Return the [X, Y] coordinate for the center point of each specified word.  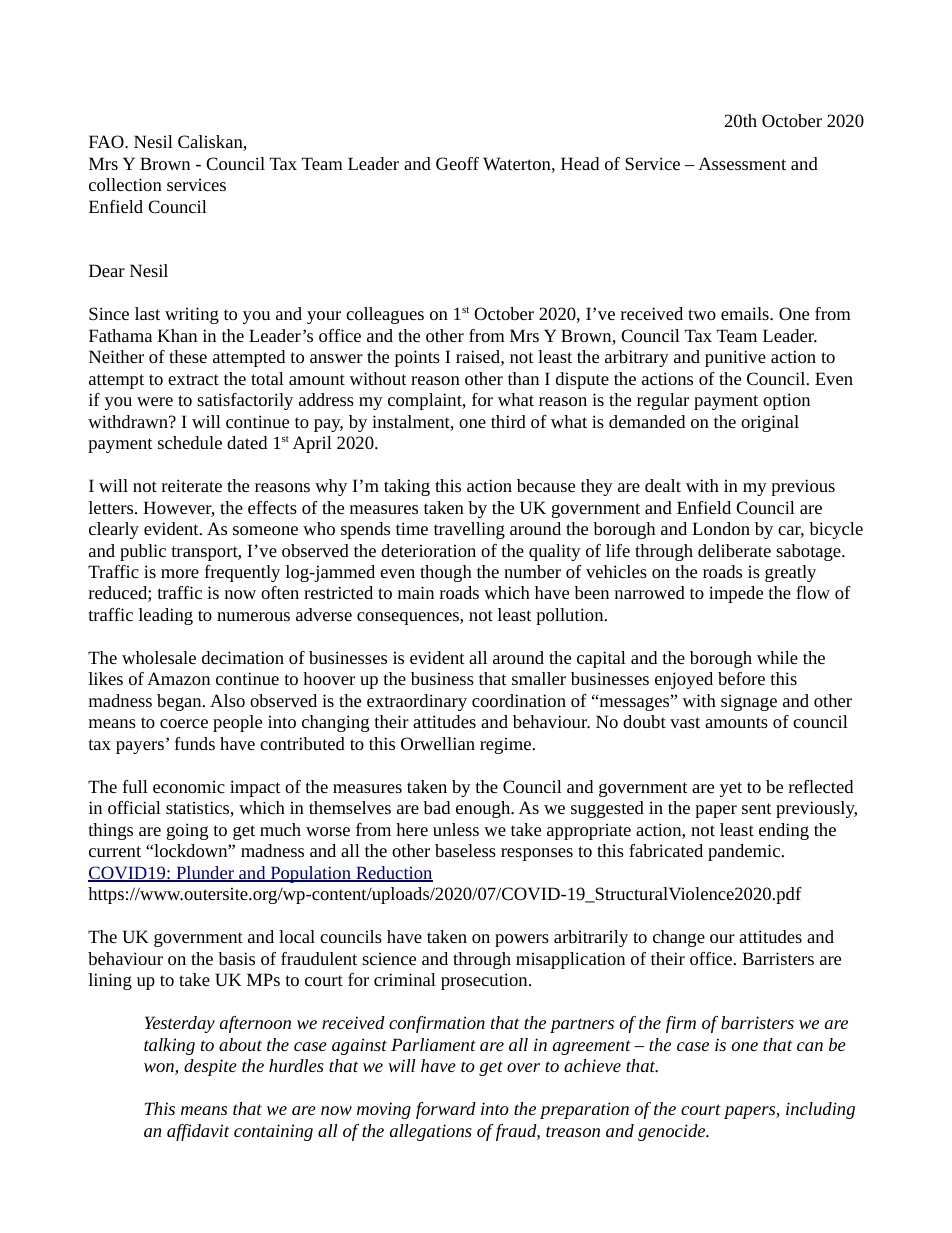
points [417, 358]
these [188, 356]
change [679, 938]
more [180, 573]
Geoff [457, 163]
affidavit [198, 1132]
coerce [184, 723]
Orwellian [438, 743]
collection [125, 184]
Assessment [742, 163]
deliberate [734, 550]
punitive [735, 358]
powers [522, 940]
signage [749, 702]
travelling [469, 530]
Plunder [205, 874]
